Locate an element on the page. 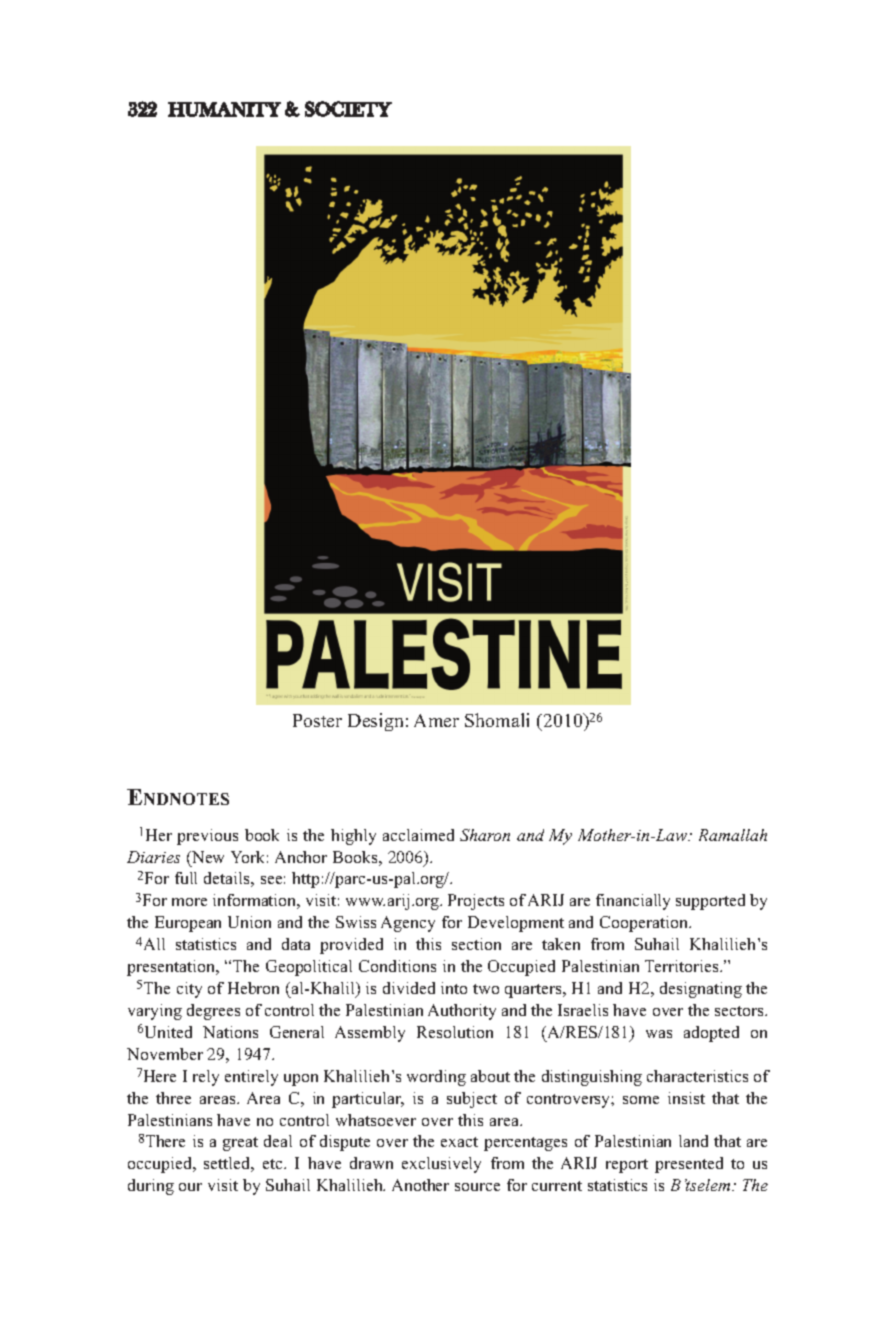 Image resolution: width=896 pixels, height=1327 pixels. Sharon is located at coordinates (485, 835).
